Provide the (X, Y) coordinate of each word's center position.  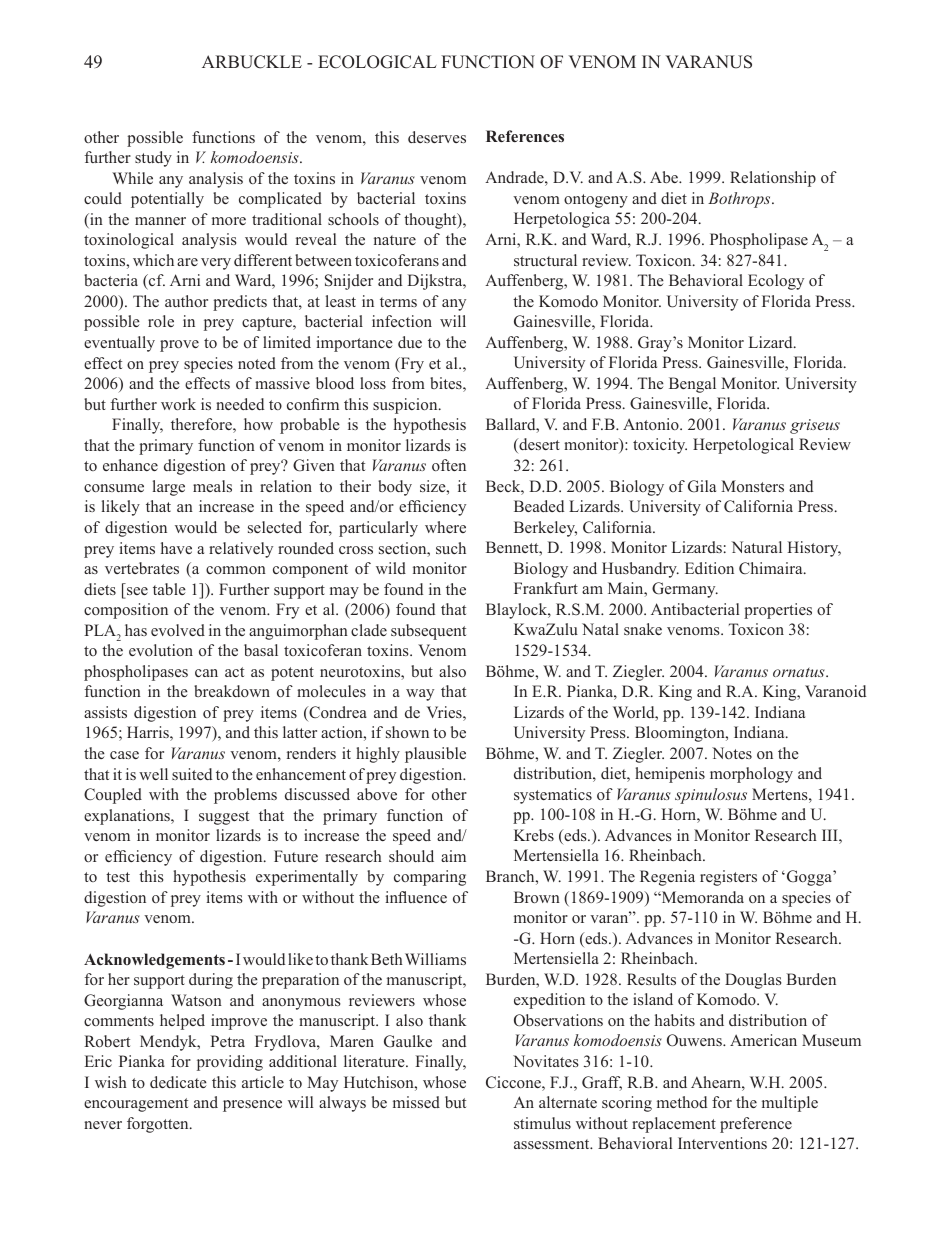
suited (192, 774)
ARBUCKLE (252, 62)
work (178, 404)
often (449, 465)
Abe (665, 177)
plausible (435, 755)
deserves (437, 137)
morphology (751, 775)
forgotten (159, 1125)
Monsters (752, 486)
